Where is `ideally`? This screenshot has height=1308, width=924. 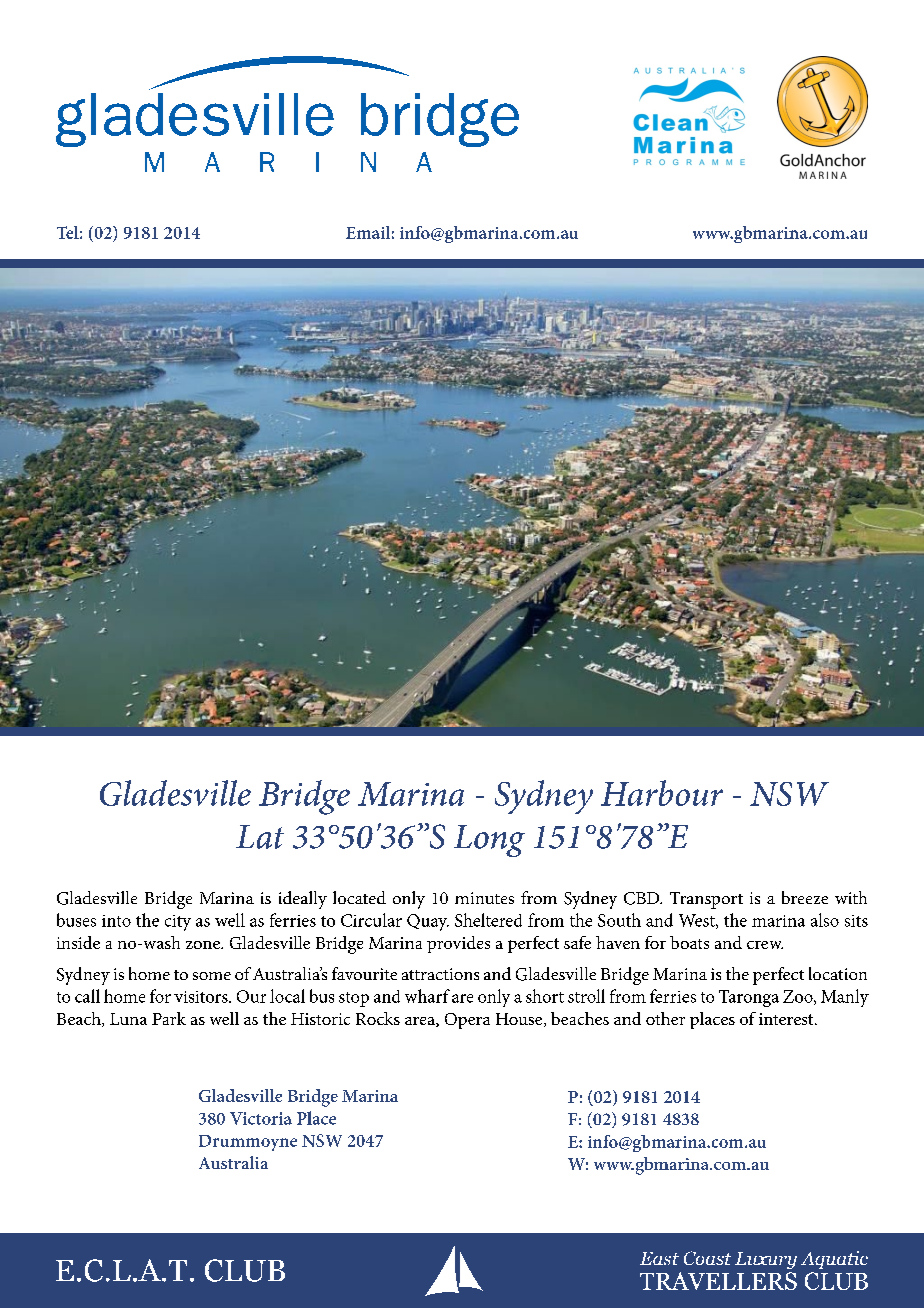 ideally is located at coordinates (303, 900).
